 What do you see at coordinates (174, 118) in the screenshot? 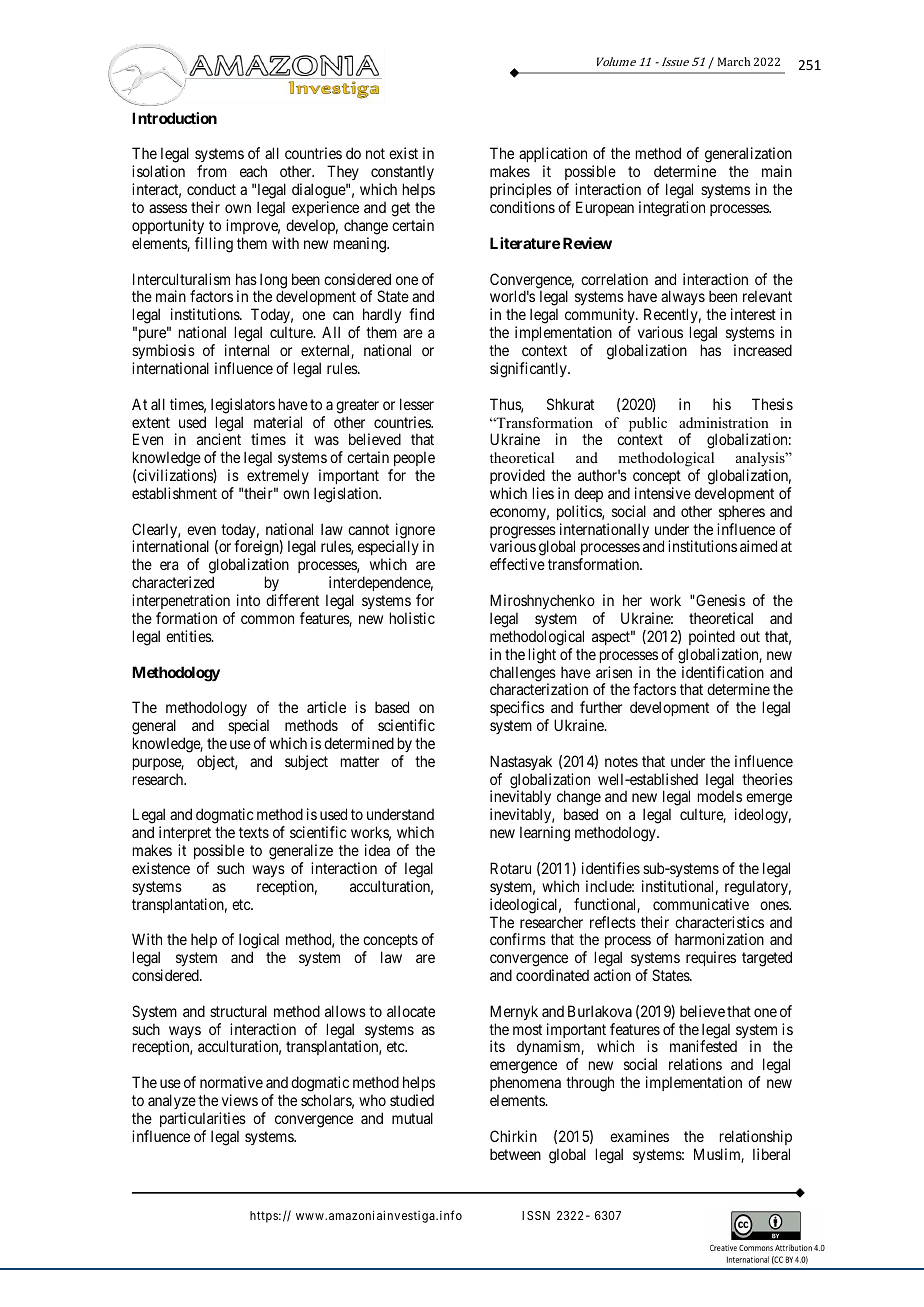
I see `Introduction` at bounding box center [174, 118].
